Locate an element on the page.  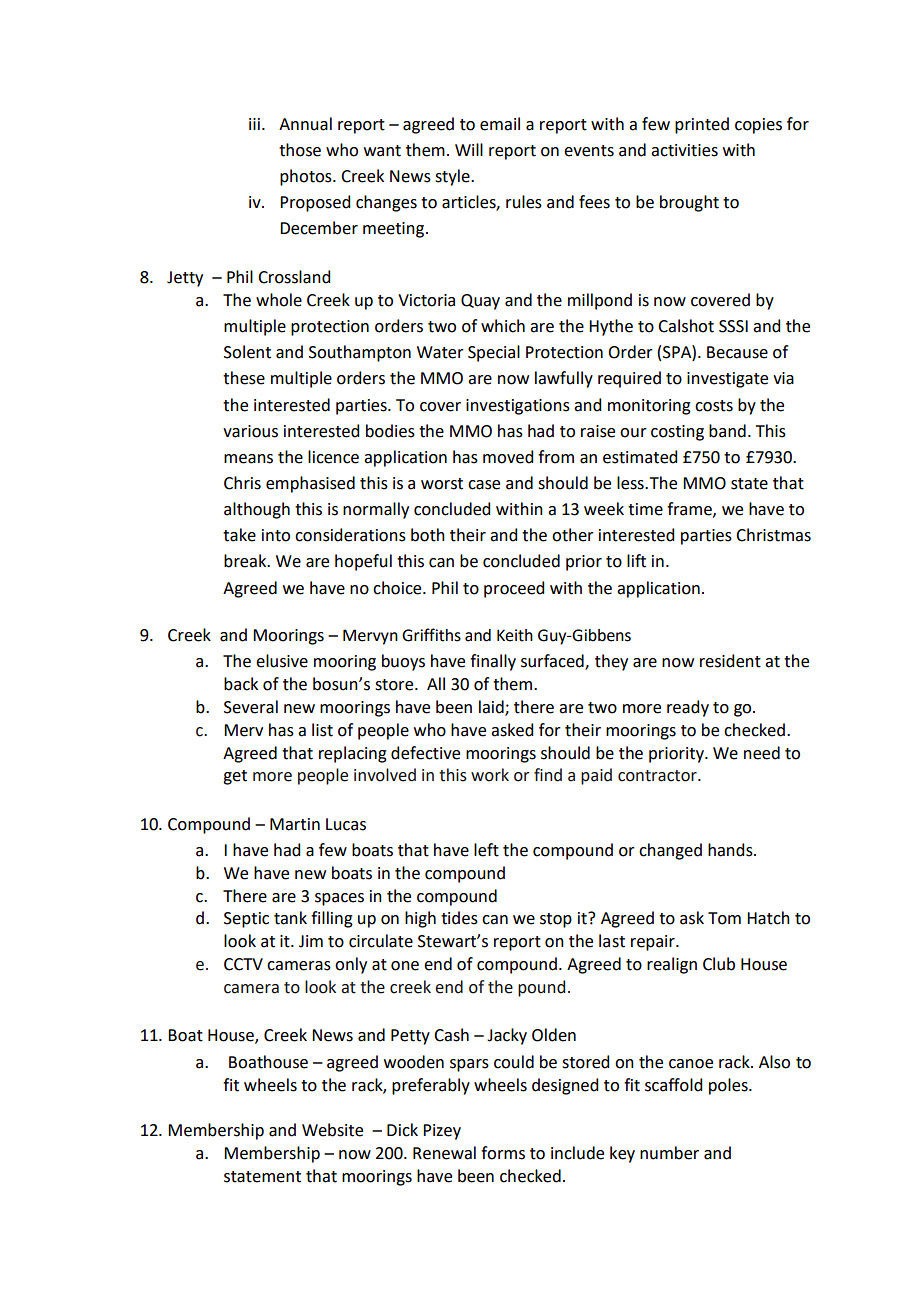
Website is located at coordinates (332, 1130).
